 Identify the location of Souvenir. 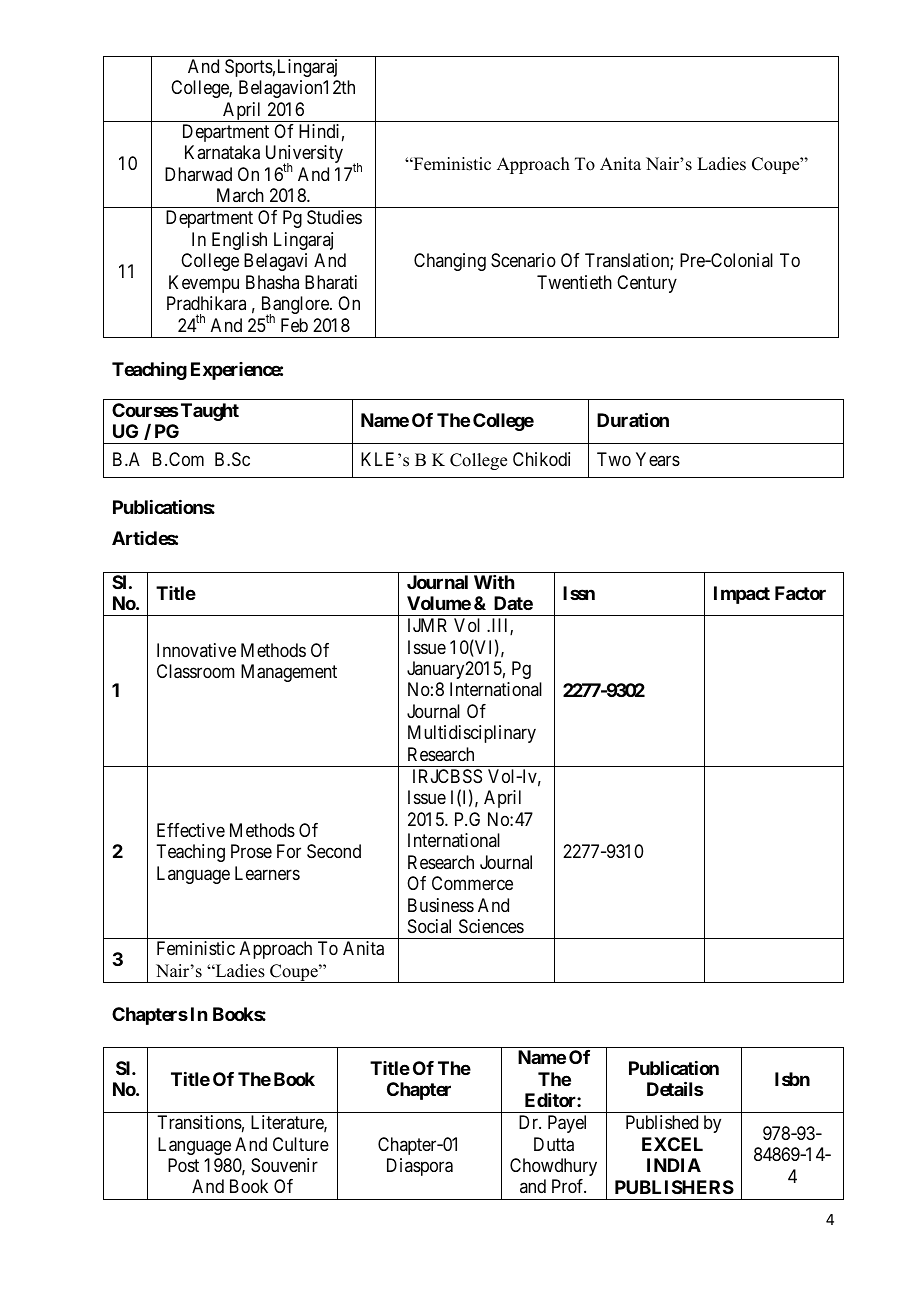
(284, 1165).
